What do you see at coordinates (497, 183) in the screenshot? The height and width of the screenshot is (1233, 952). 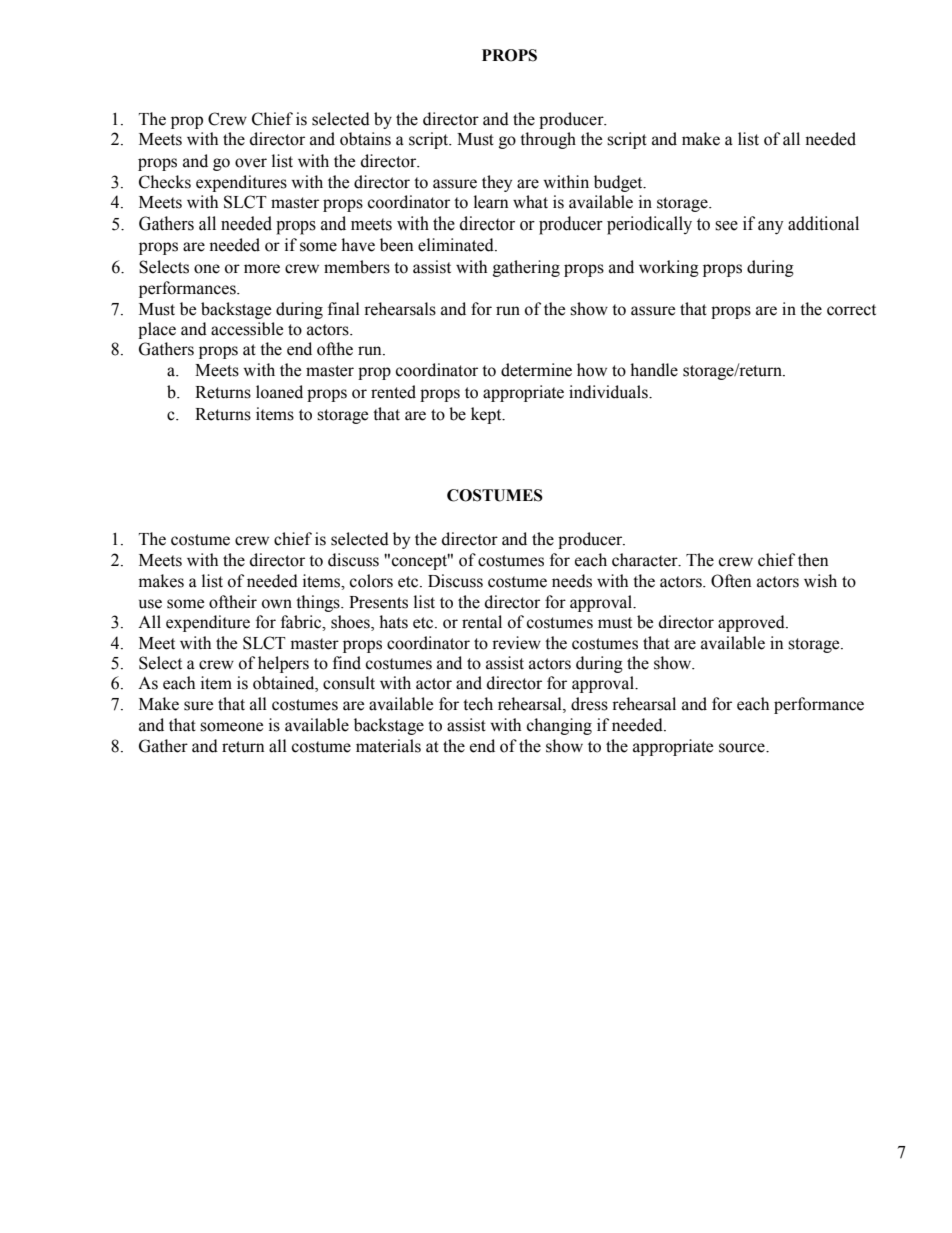 I see `they` at bounding box center [497, 183].
